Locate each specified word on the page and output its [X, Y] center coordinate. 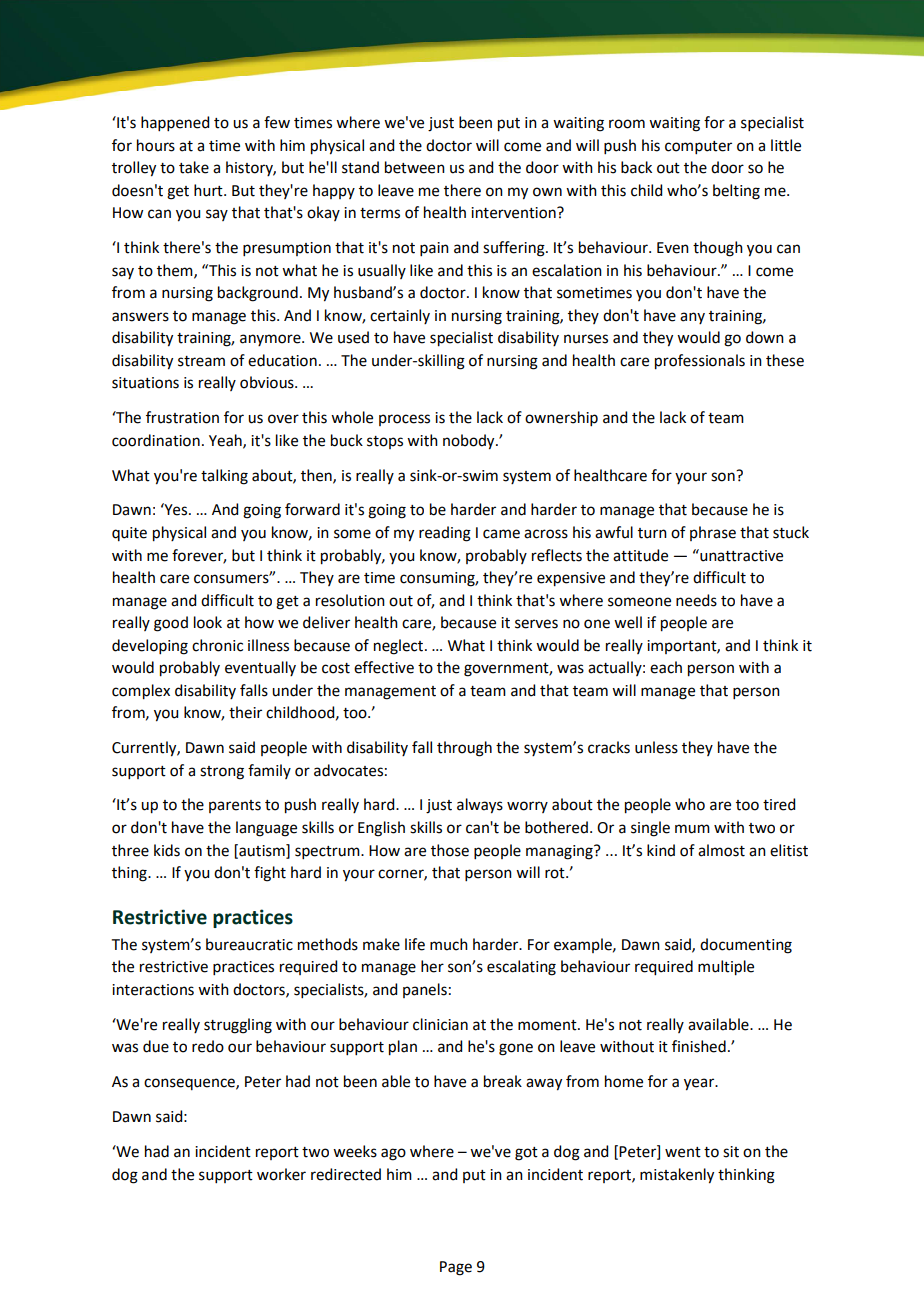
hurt [209, 190]
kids [167, 850]
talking [224, 477]
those [450, 850]
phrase [713, 533]
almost [721, 850]
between [415, 167]
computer [698, 147]
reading [445, 534]
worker [281, 1174]
